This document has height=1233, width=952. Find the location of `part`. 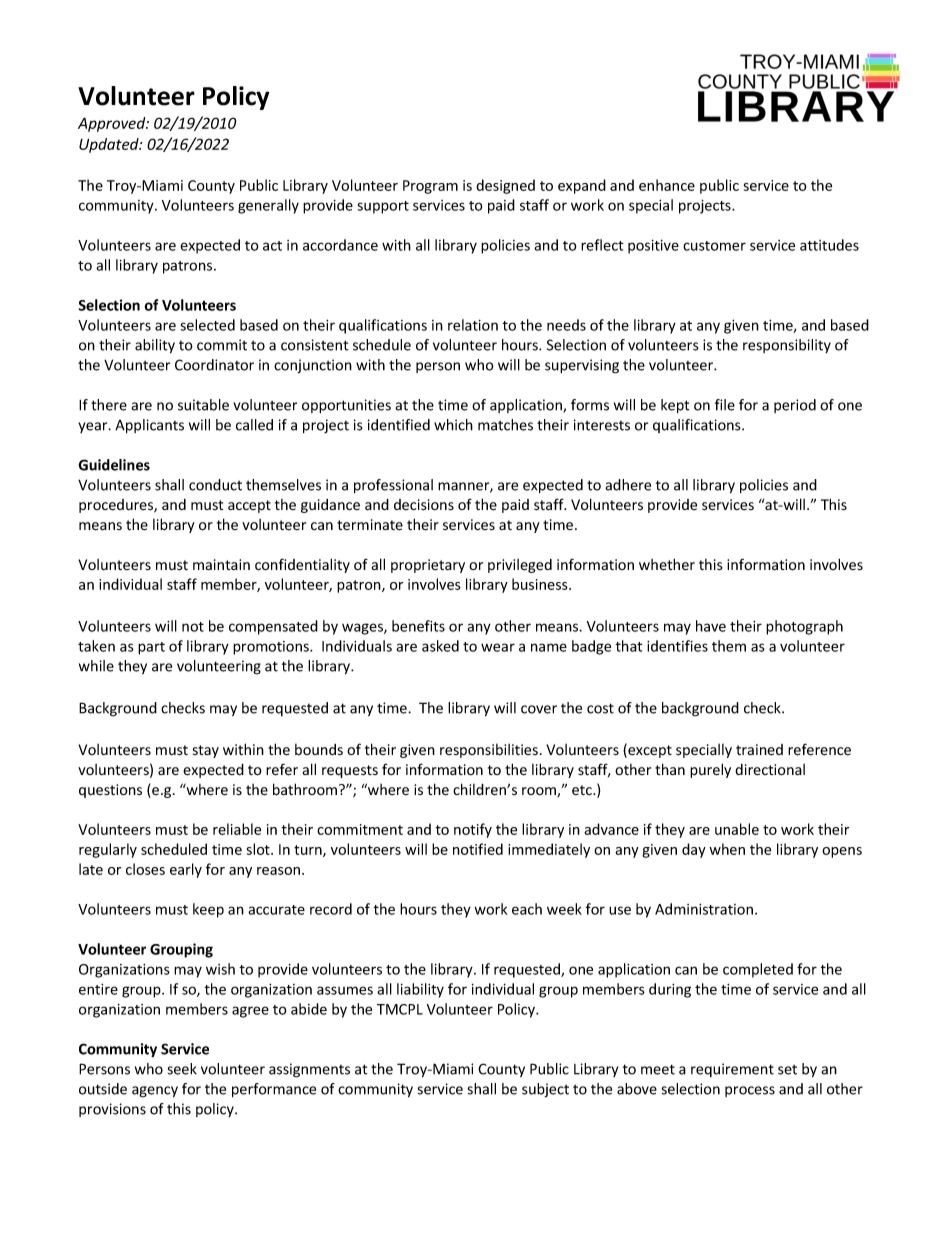

part is located at coordinates (151, 648).
